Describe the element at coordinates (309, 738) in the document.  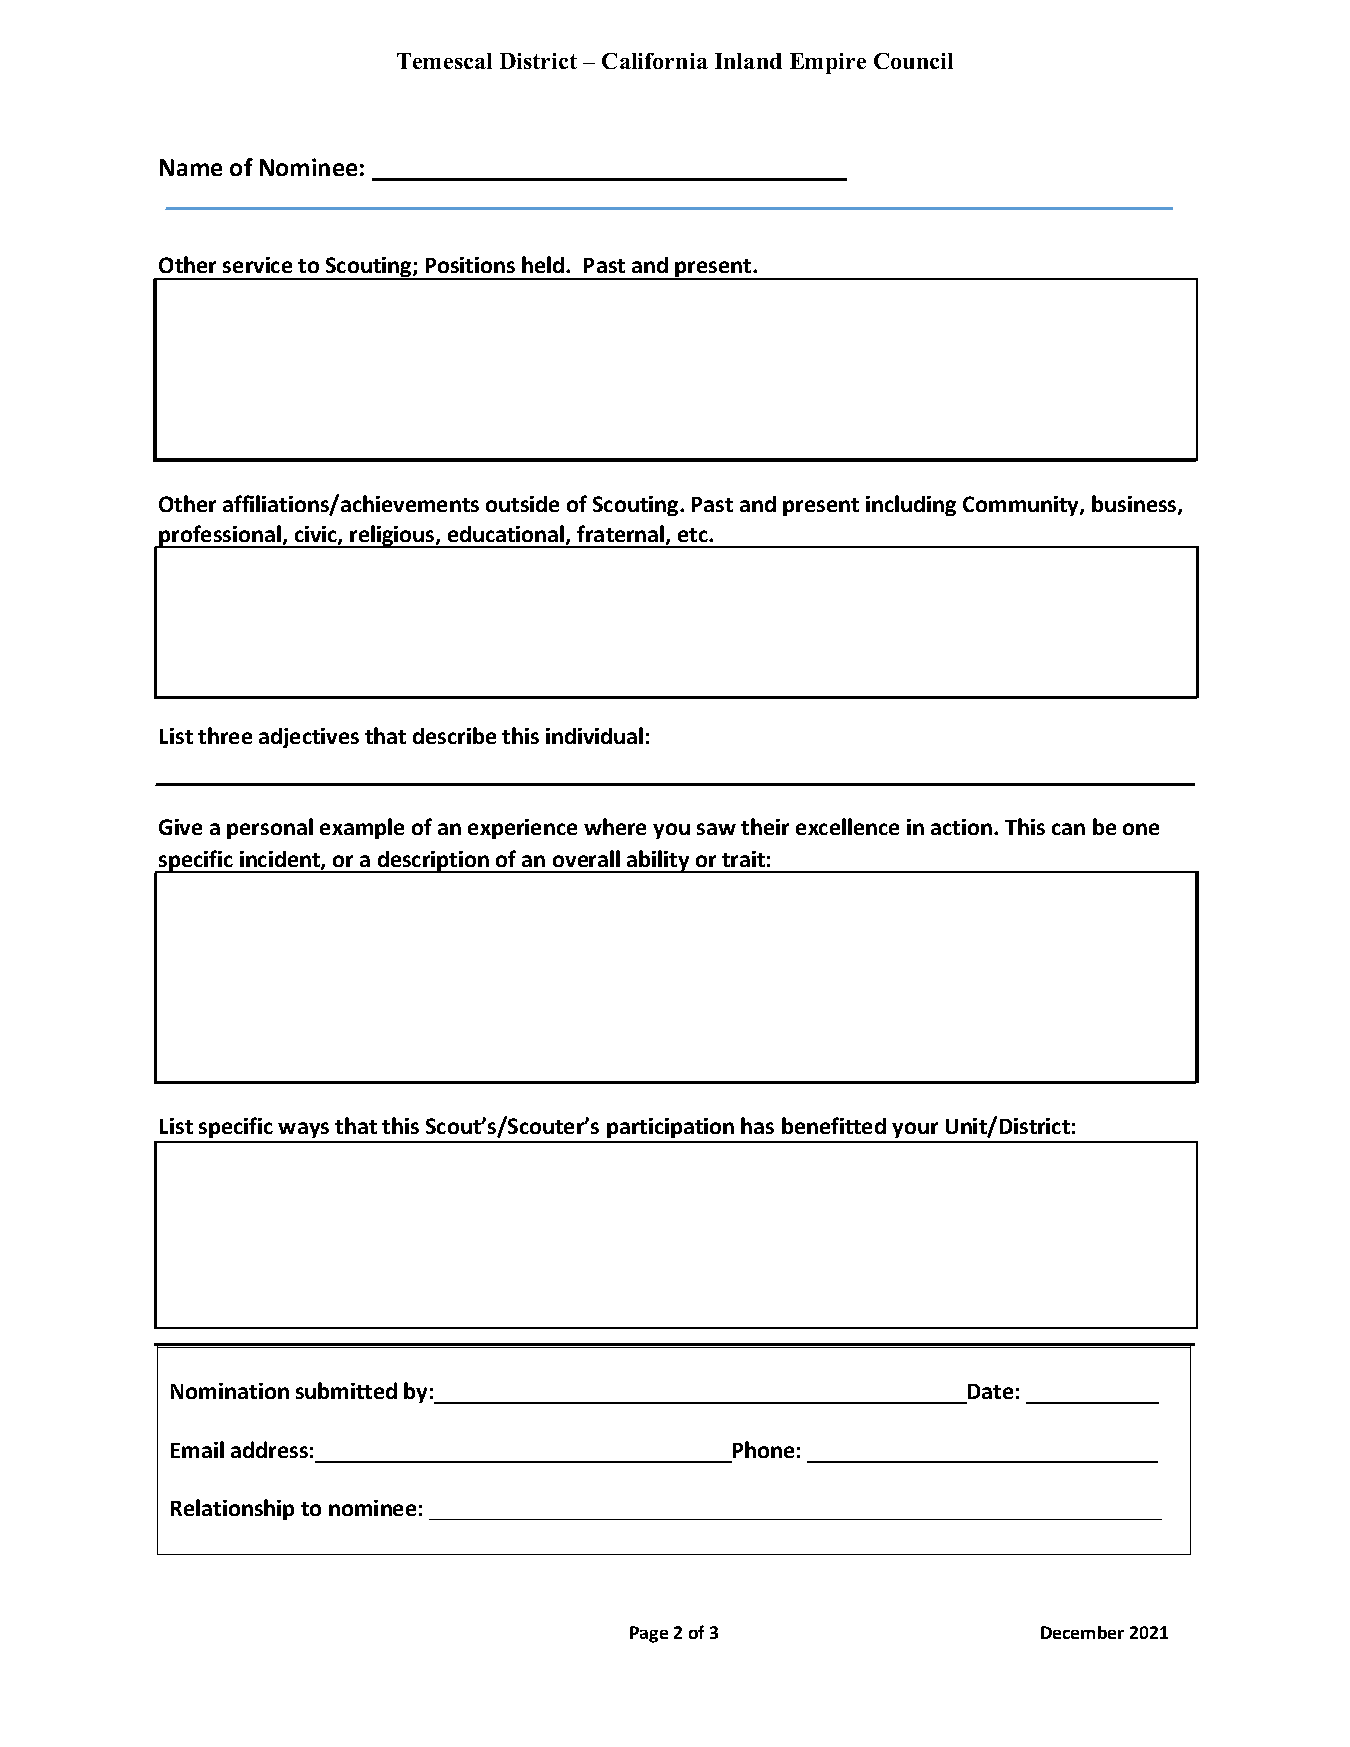
I see `adjectives` at that location.
